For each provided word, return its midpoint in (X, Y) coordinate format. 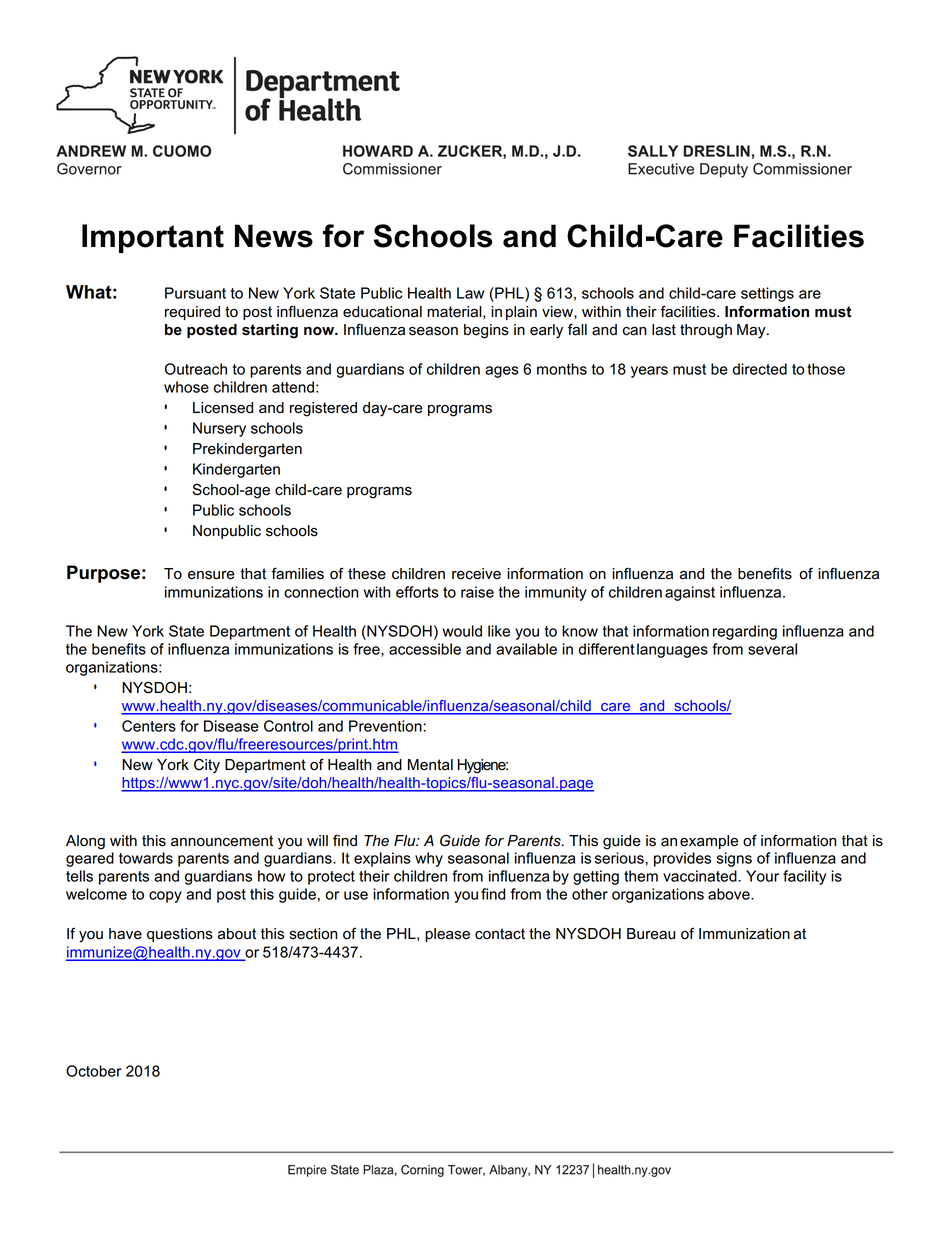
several (772, 649)
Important (153, 238)
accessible (425, 649)
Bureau (651, 934)
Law (470, 293)
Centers (149, 726)
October (94, 1071)
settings (767, 294)
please (447, 935)
